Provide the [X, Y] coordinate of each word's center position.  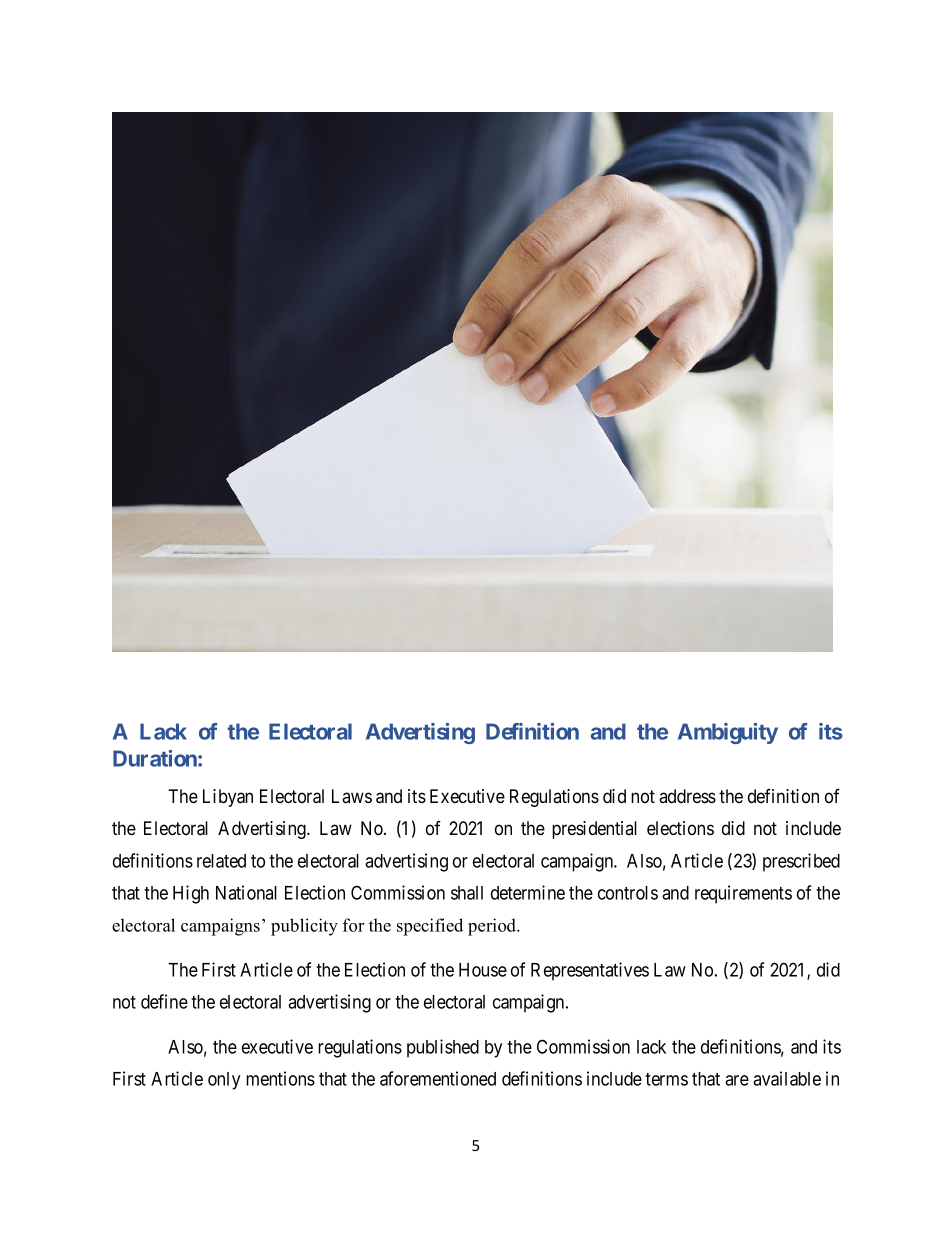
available [787, 1078]
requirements [743, 894]
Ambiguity [728, 733]
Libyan [228, 798]
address [687, 796]
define [164, 1001]
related [221, 861]
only [224, 1081]
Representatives [590, 971]
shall [467, 893]
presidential [594, 830]
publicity [304, 927]
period [493, 927]
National [246, 892]
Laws [352, 796]
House [483, 970]
